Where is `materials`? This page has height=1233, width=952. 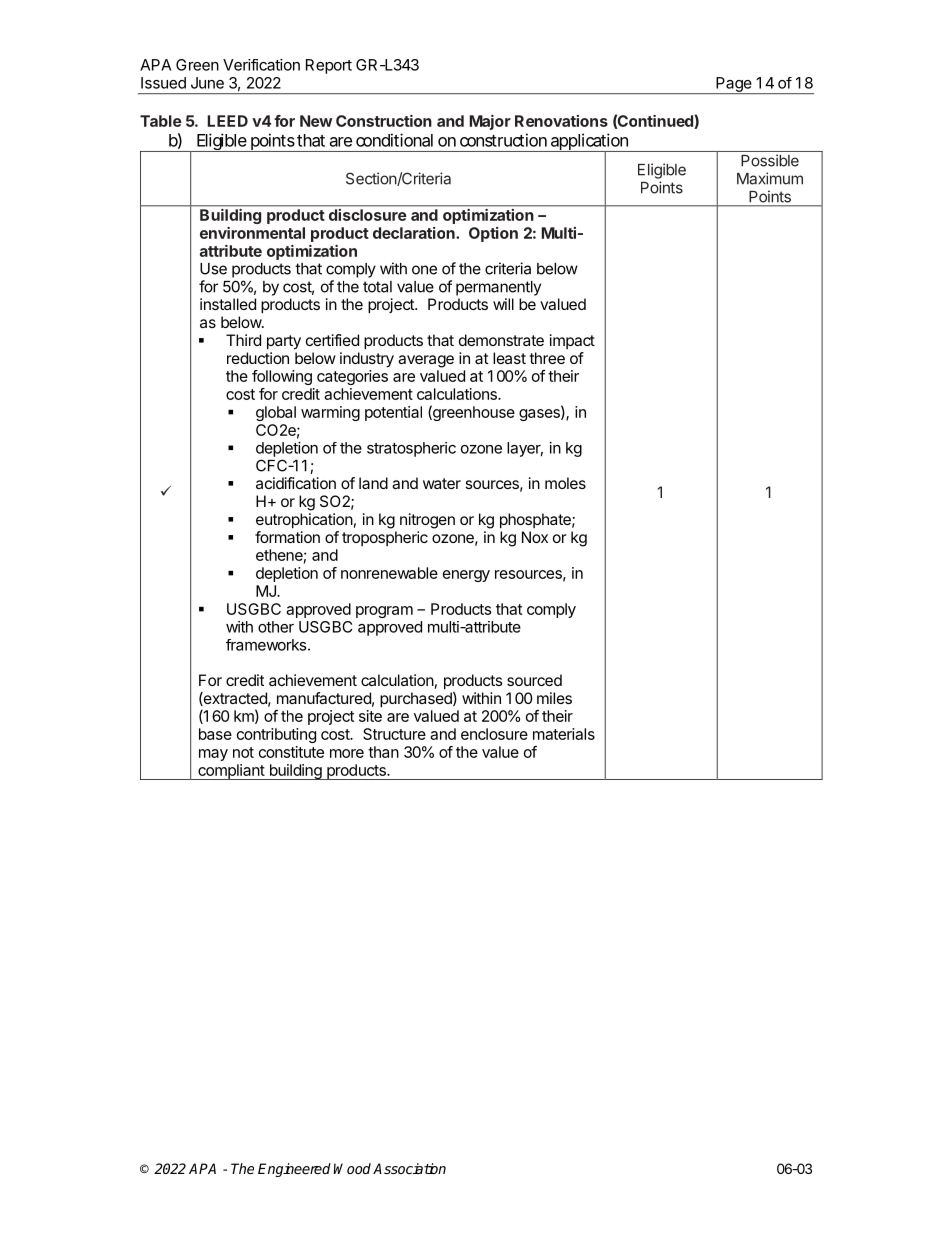
materials is located at coordinates (564, 734).
